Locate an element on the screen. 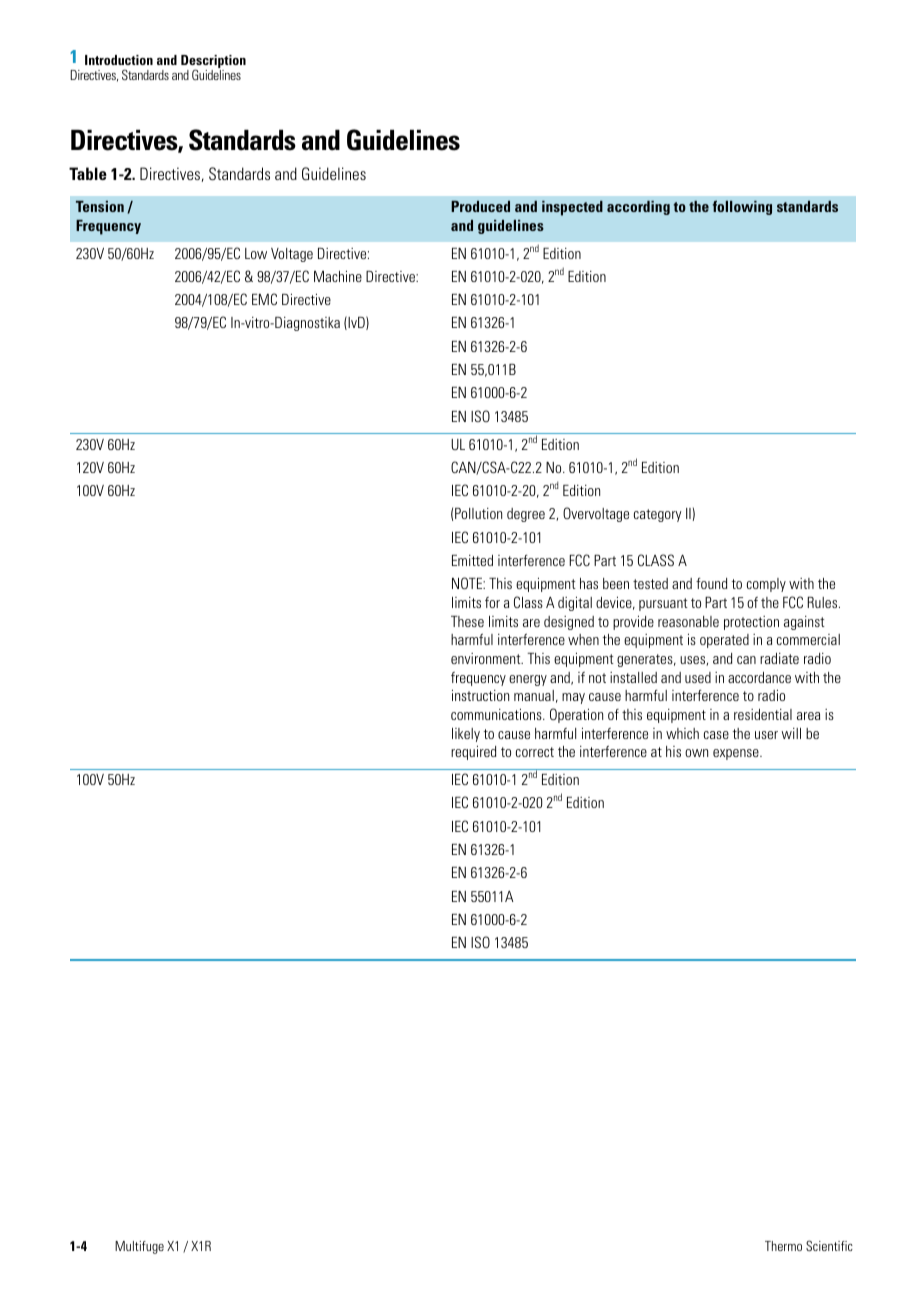 Image resolution: width=924 pixels, height=1308 pixels. EMC is located at coordinates (264, 299).
